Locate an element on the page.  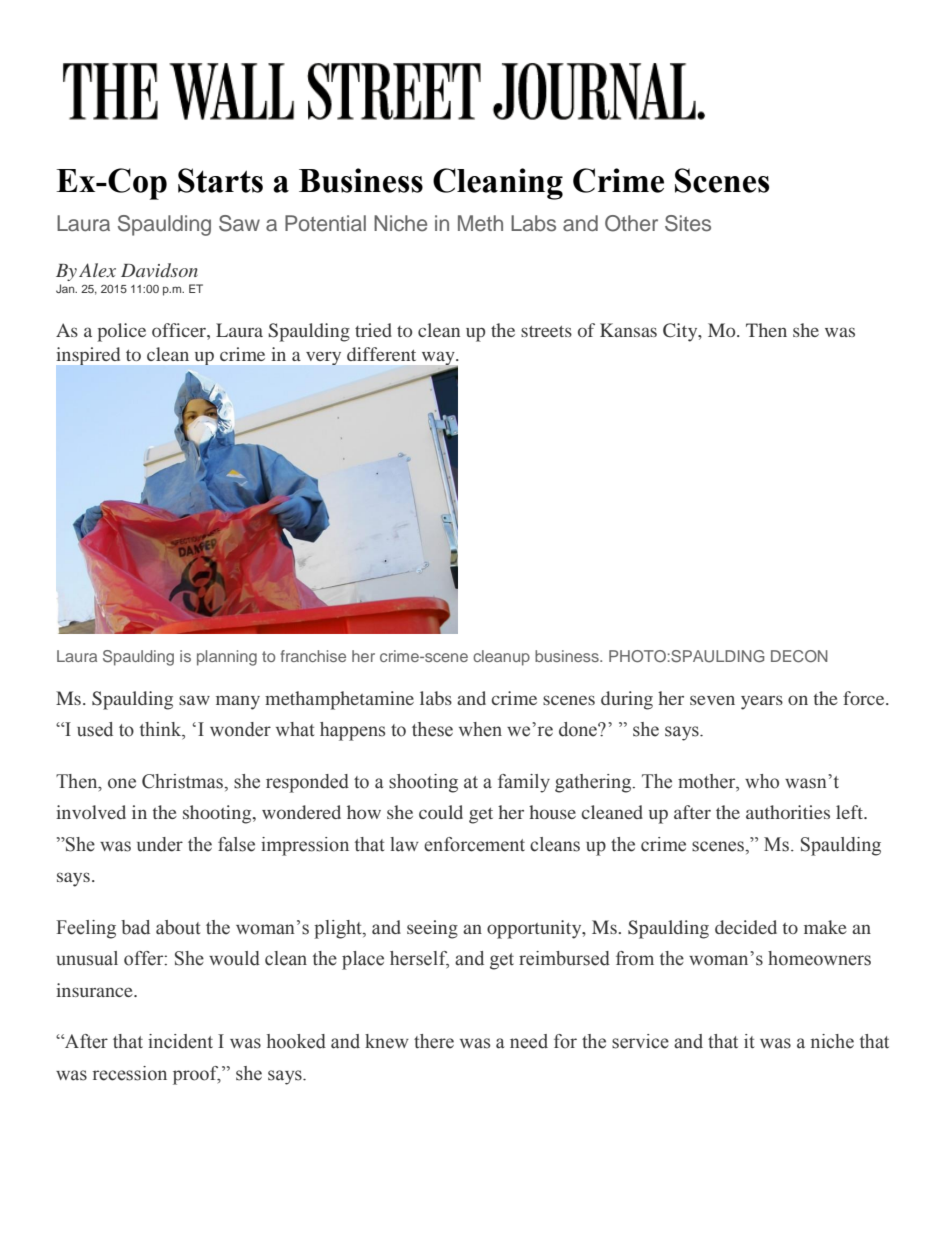
Starts is located at coordinates (220, 180).
